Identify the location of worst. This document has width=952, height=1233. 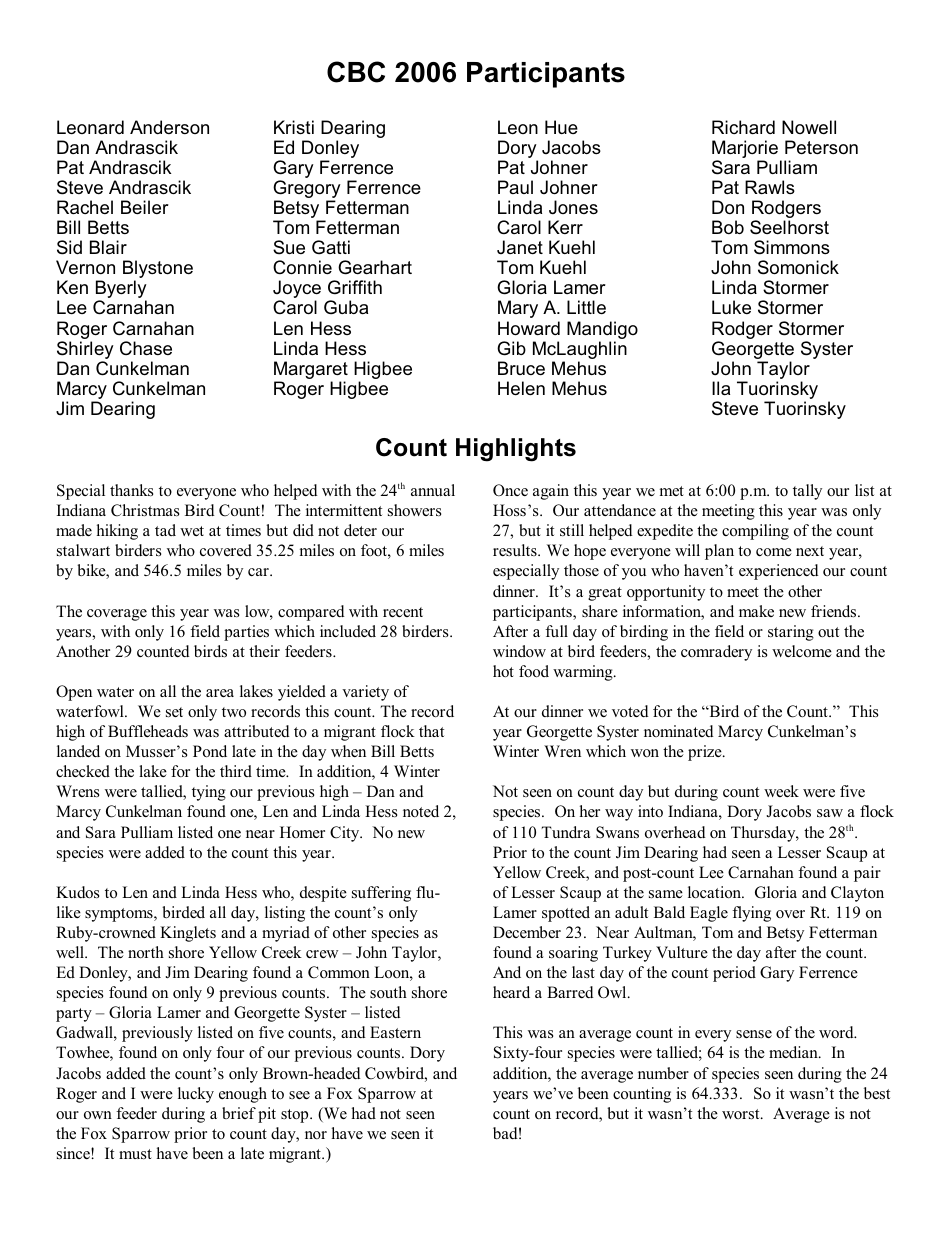
(742, 1114).
